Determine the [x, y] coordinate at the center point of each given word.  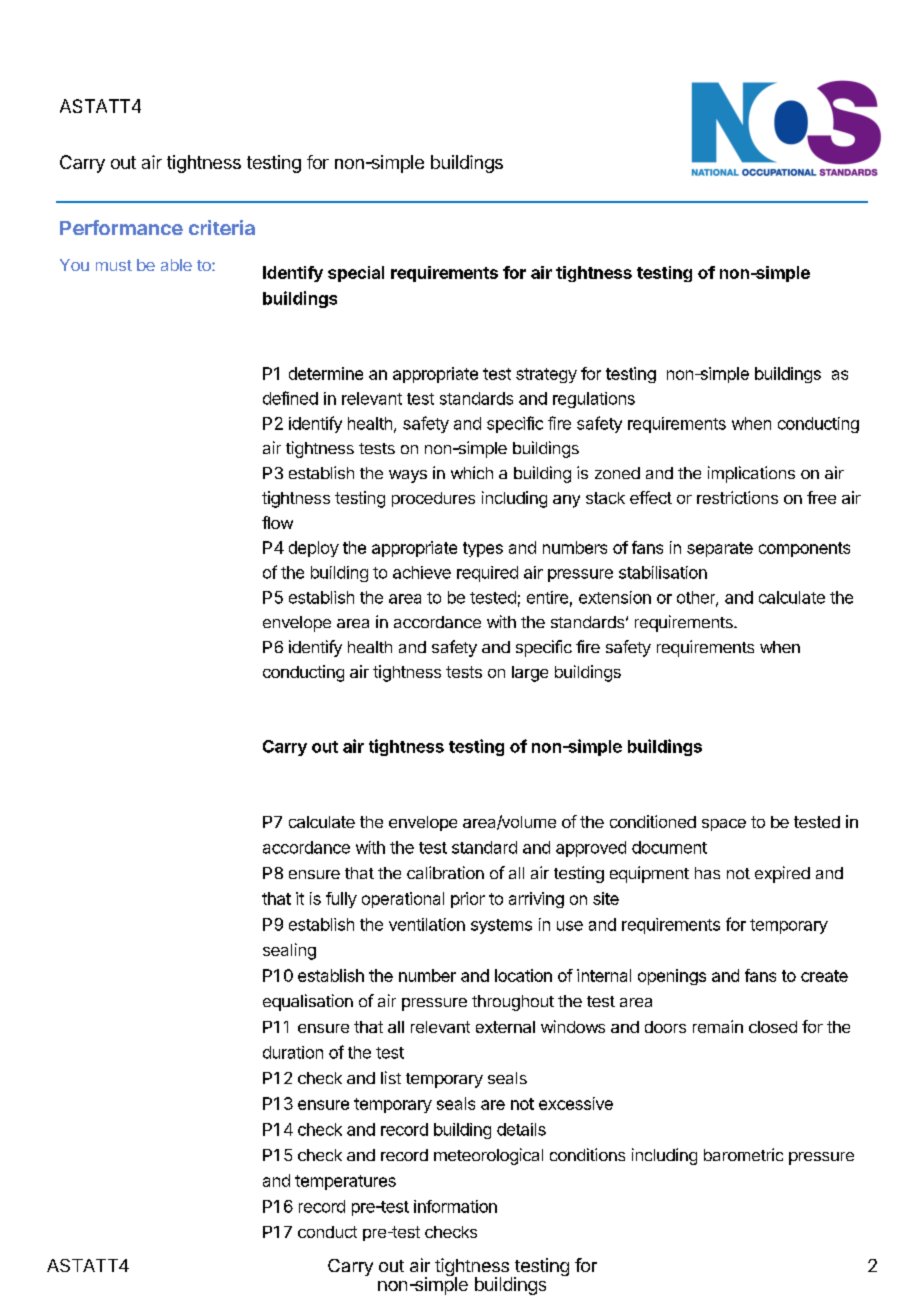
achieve [422, 572]
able [176, 265]
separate [720, 549]
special [356, 274]
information [455, 1206]
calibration [445, 872]
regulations [594, 400]
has [707, 873]
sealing [289, 951]
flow [277, 522]
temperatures [345, 1182]
